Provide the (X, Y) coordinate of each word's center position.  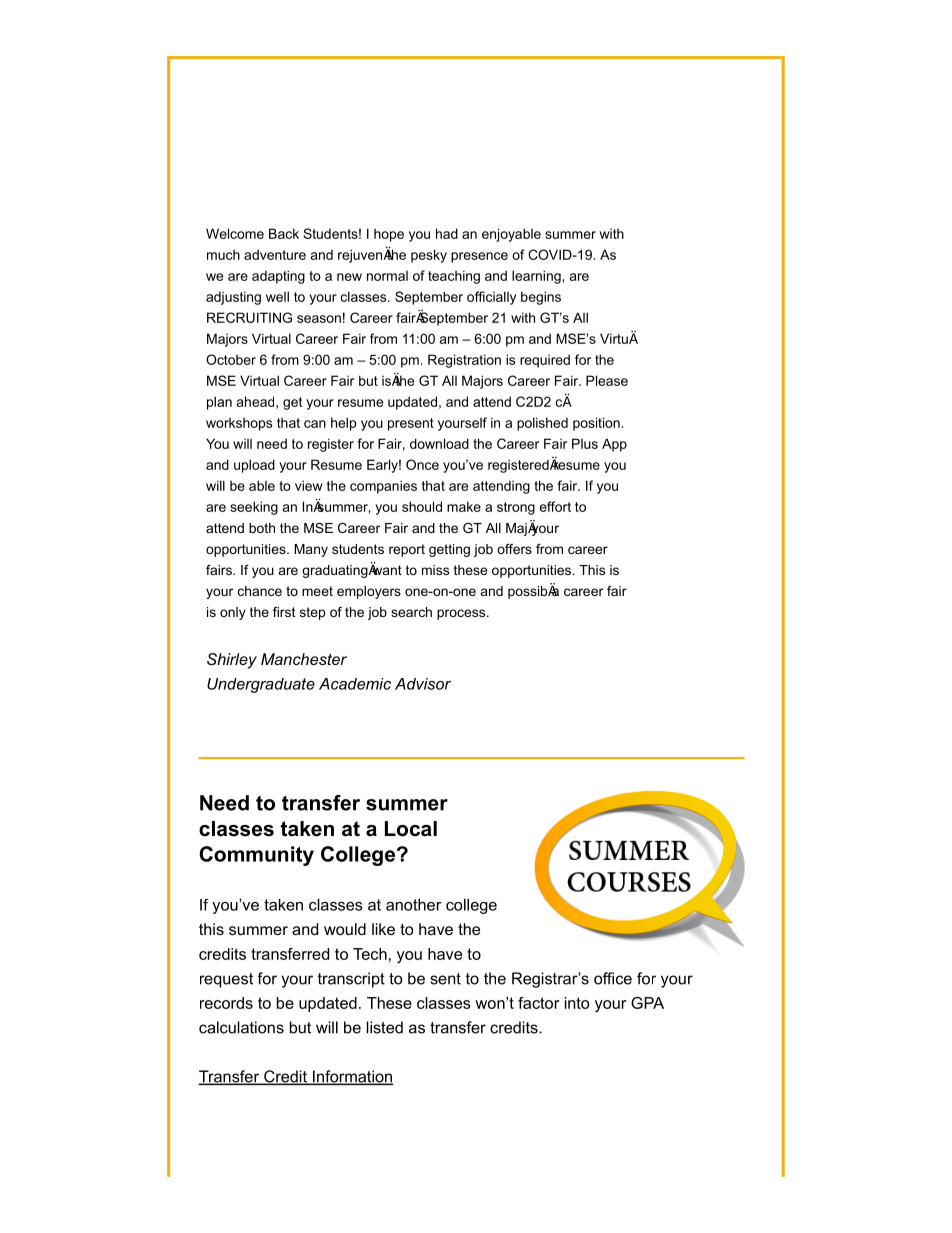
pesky (429, 256)
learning (536, 277)
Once (422, 464)
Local (411, 829)
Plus (585, 443)
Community (256, 856)
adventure (275, 254)
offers (514, 549)
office (613, 978)
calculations (241, 1027)
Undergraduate (261, 685)
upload (254, 466)
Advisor (423, 684)
